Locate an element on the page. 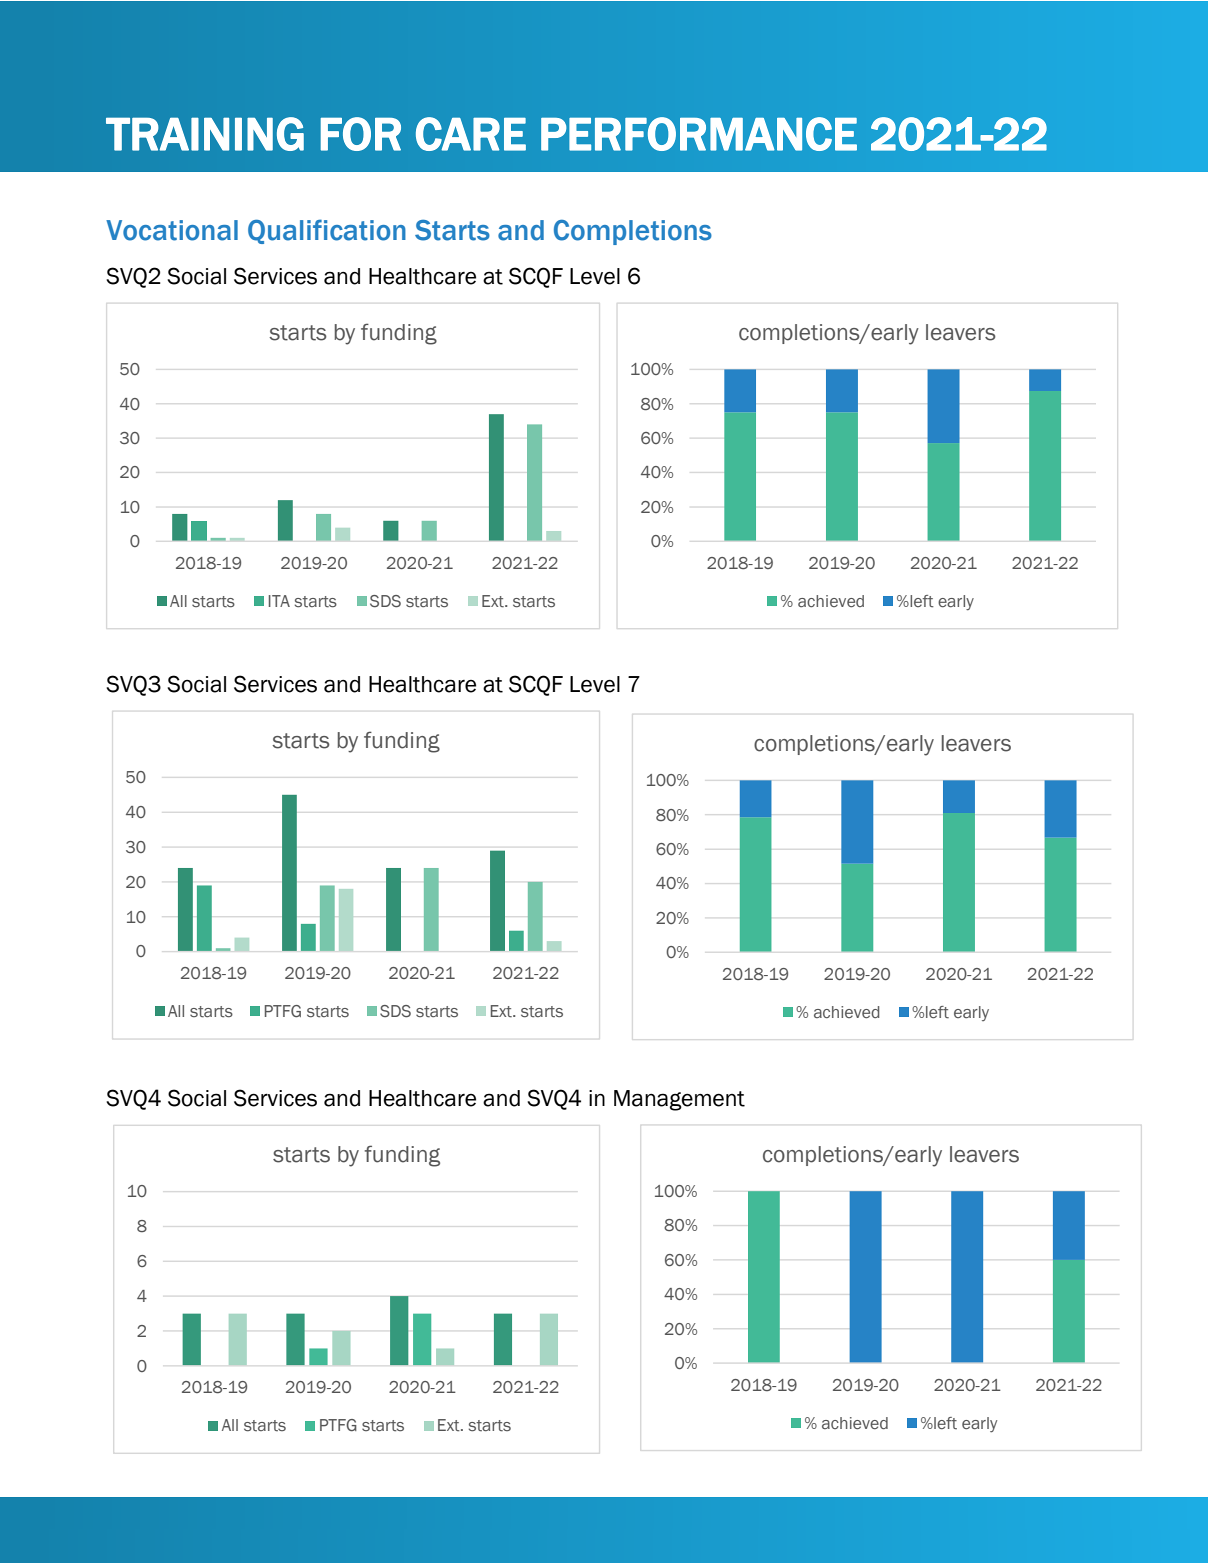 This image has height=1563, width=1208. ITA is located at coordinates (279, 601).
